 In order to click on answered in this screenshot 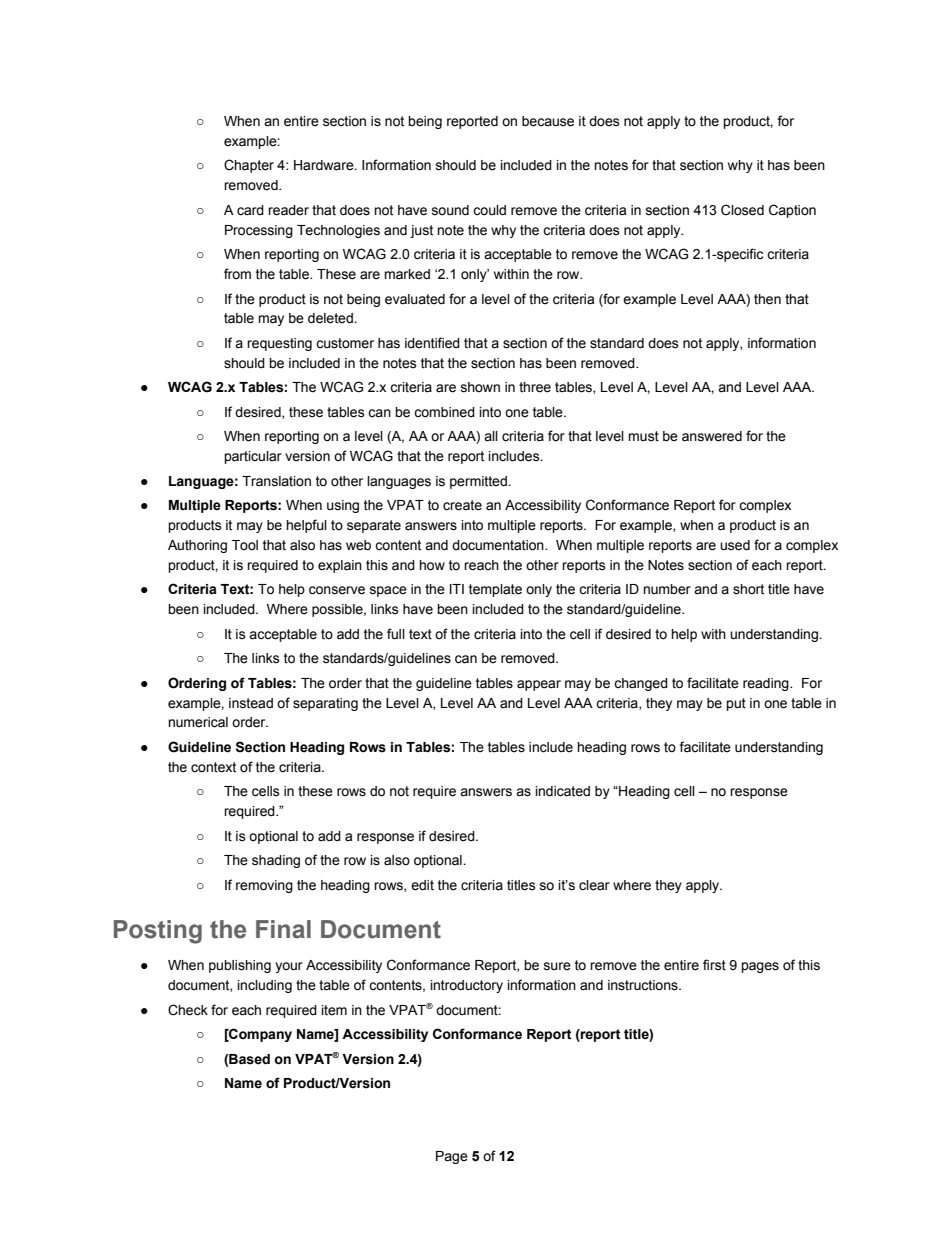, I will do `click(712, 436)`.
